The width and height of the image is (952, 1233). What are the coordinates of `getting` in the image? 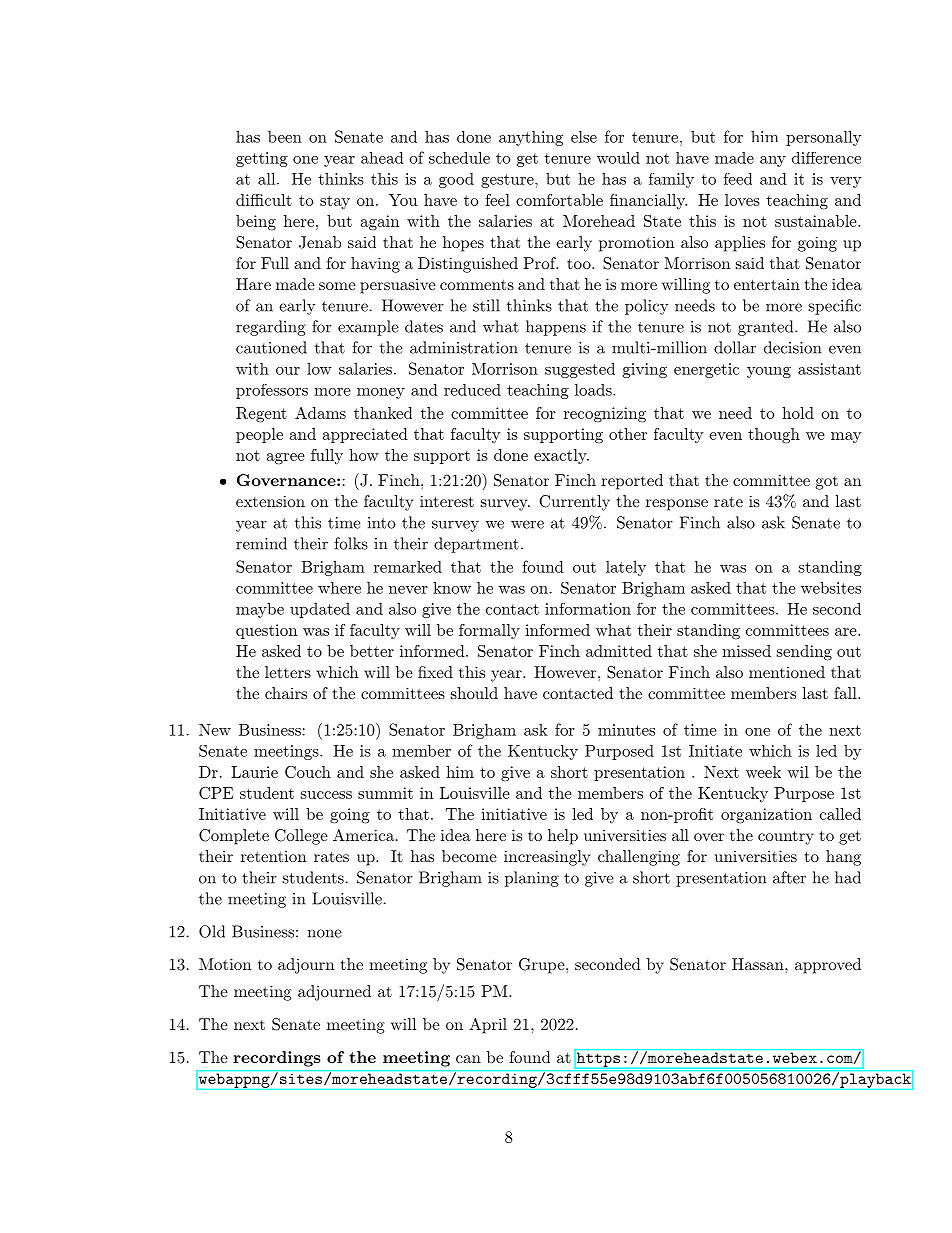 It's located at (262, 159).
